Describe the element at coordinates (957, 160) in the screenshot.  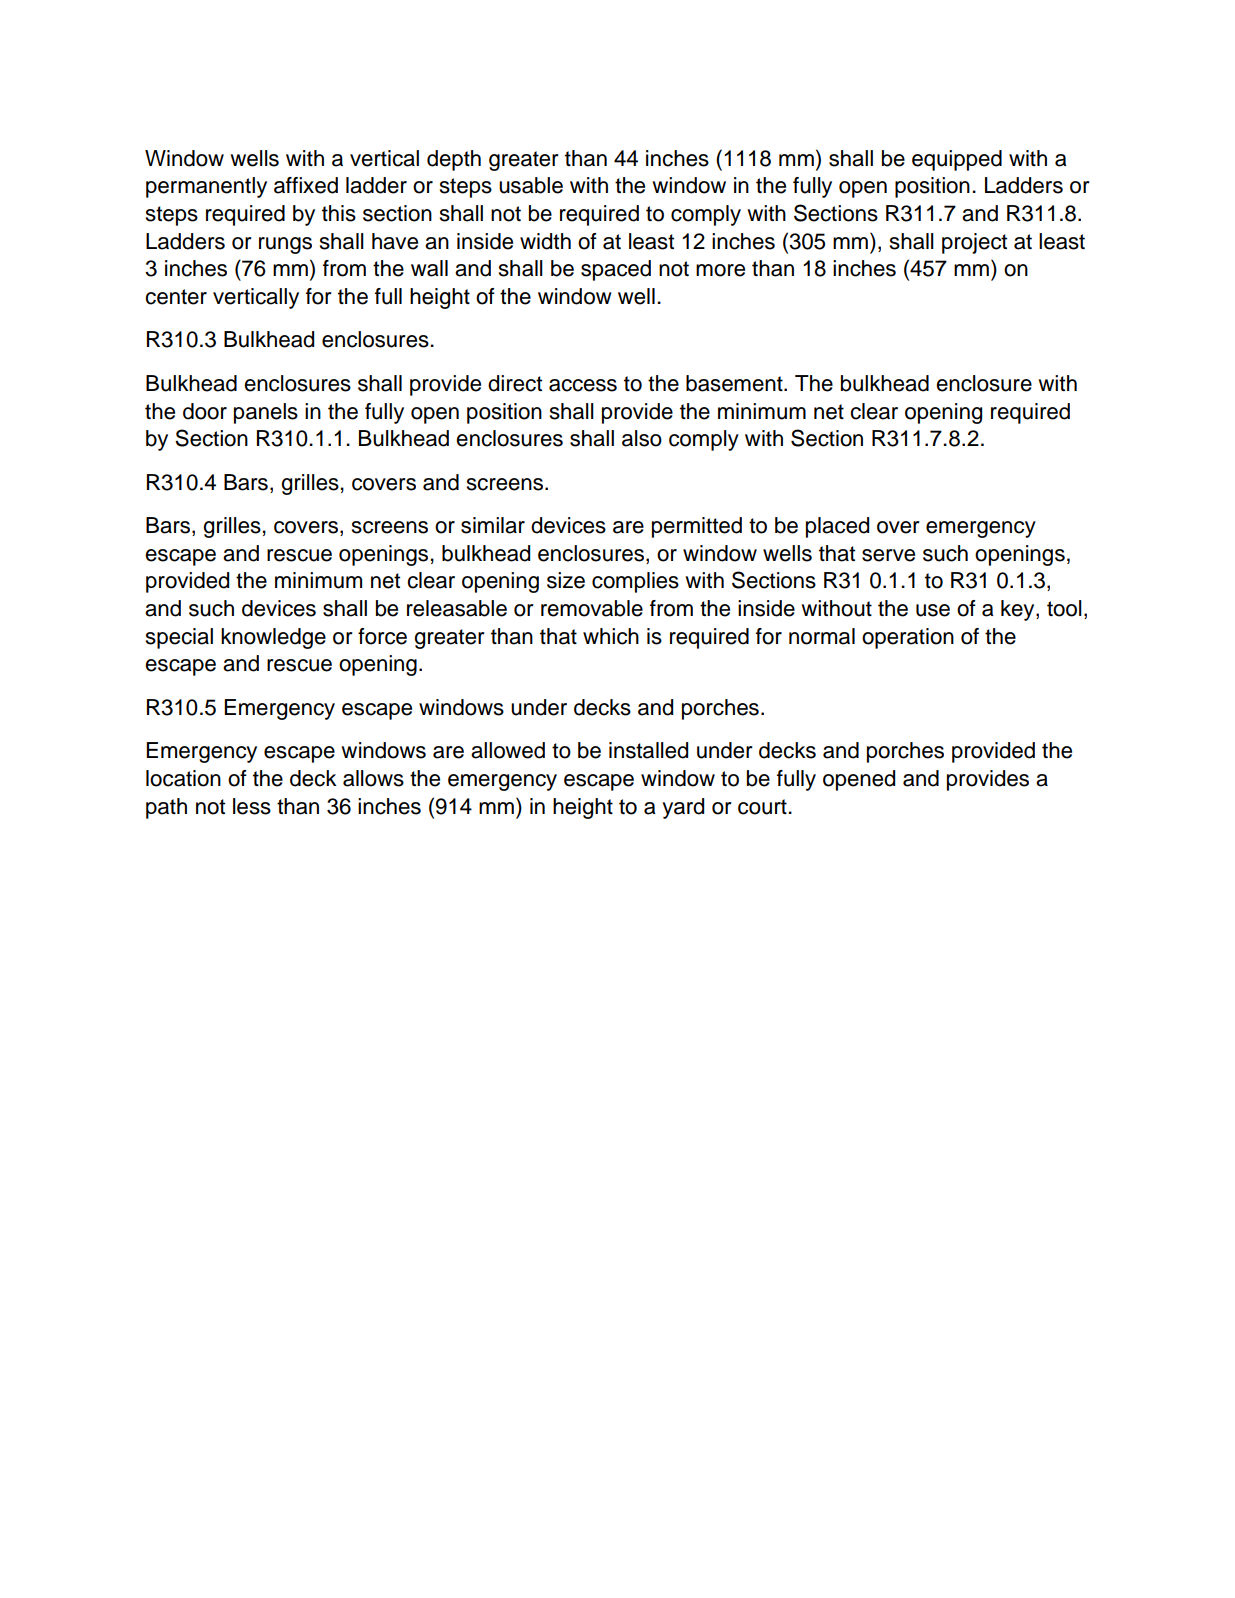
I see `equipped` at that location.
